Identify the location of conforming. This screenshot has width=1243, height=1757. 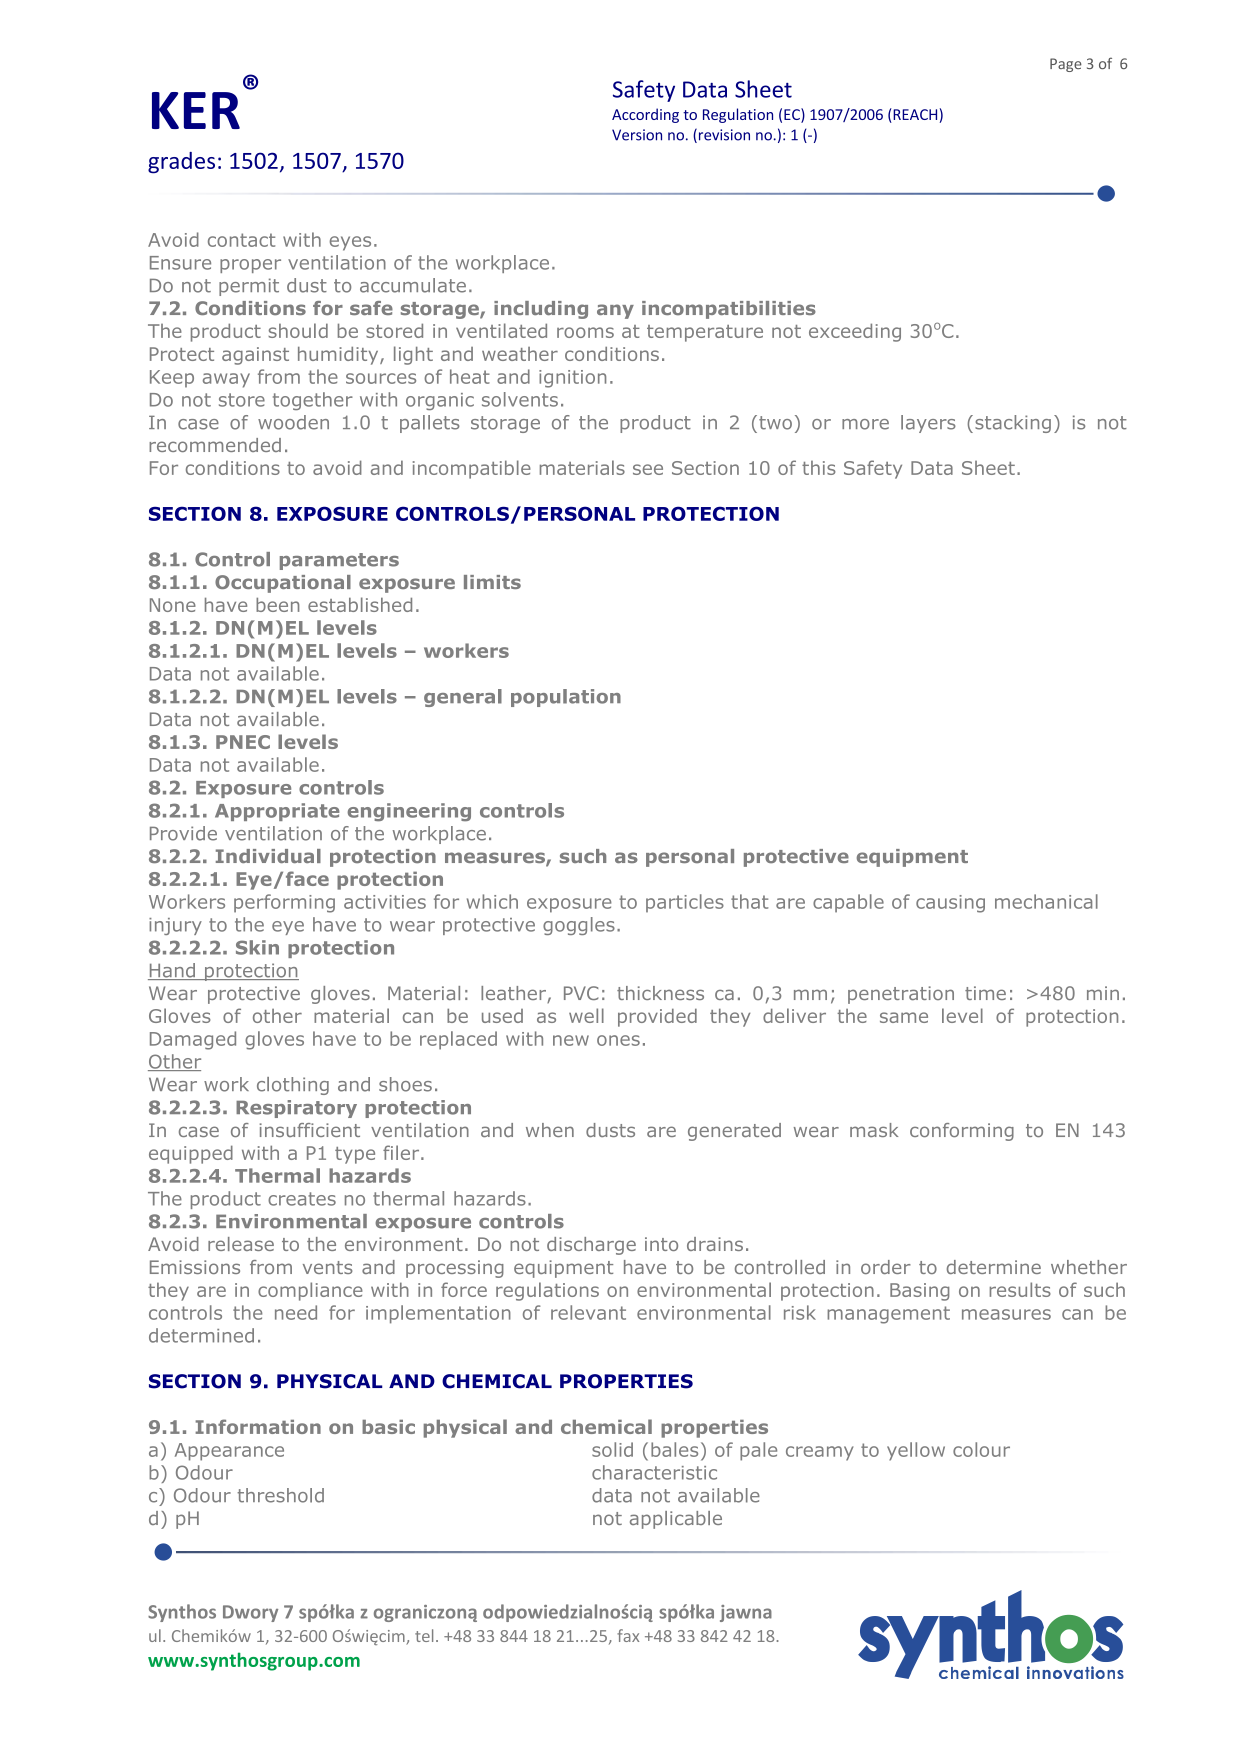
(962, 1132).
